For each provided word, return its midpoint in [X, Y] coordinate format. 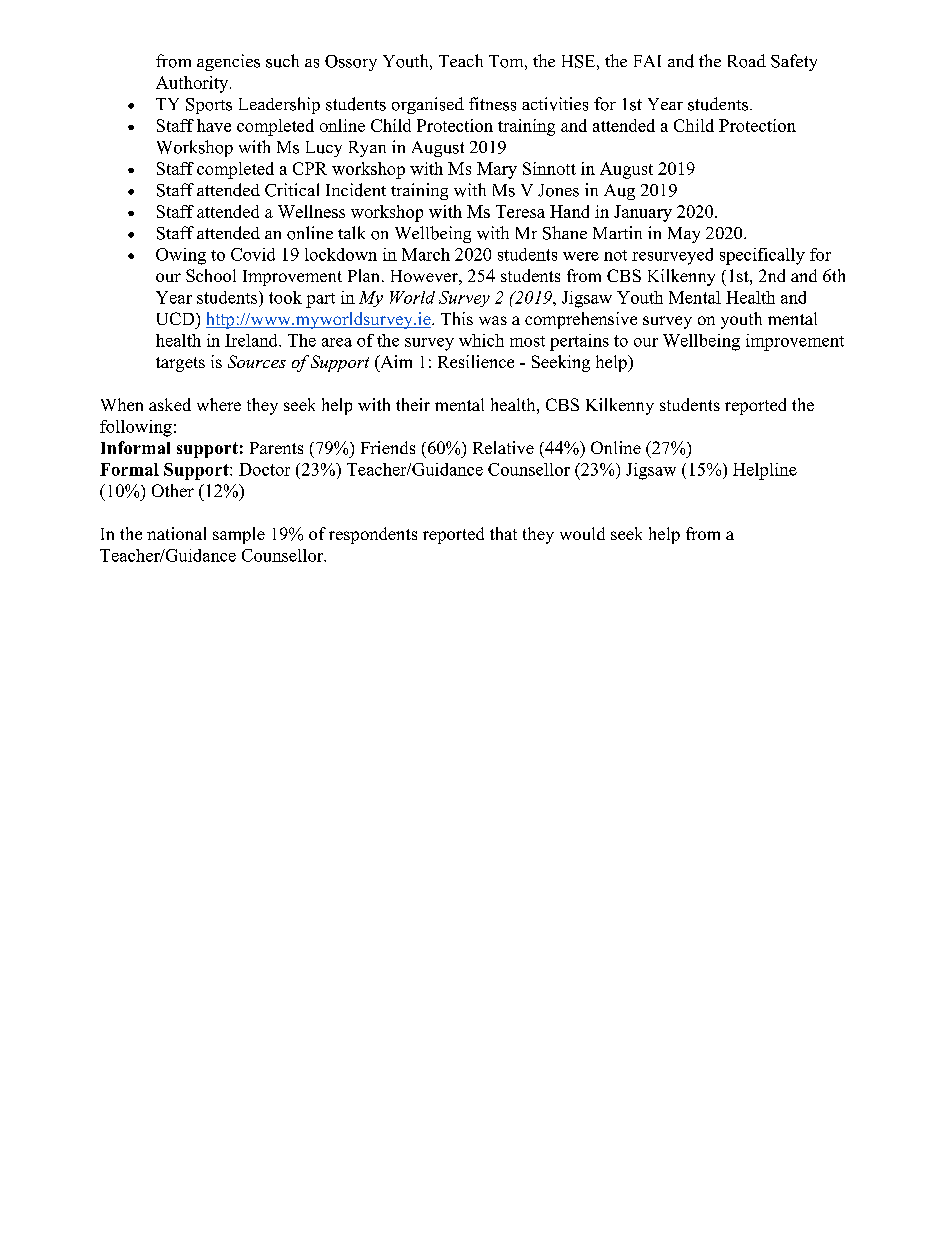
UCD [177, 318]
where [219, 404]
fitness [492, 104]
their [413, 404]
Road [747, 61]
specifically [762, 256]
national [176, 533]
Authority [193, 84]
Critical [292, 190]
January [643, 213]
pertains [579, 342]
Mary [497, 170]
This [457, 318]
